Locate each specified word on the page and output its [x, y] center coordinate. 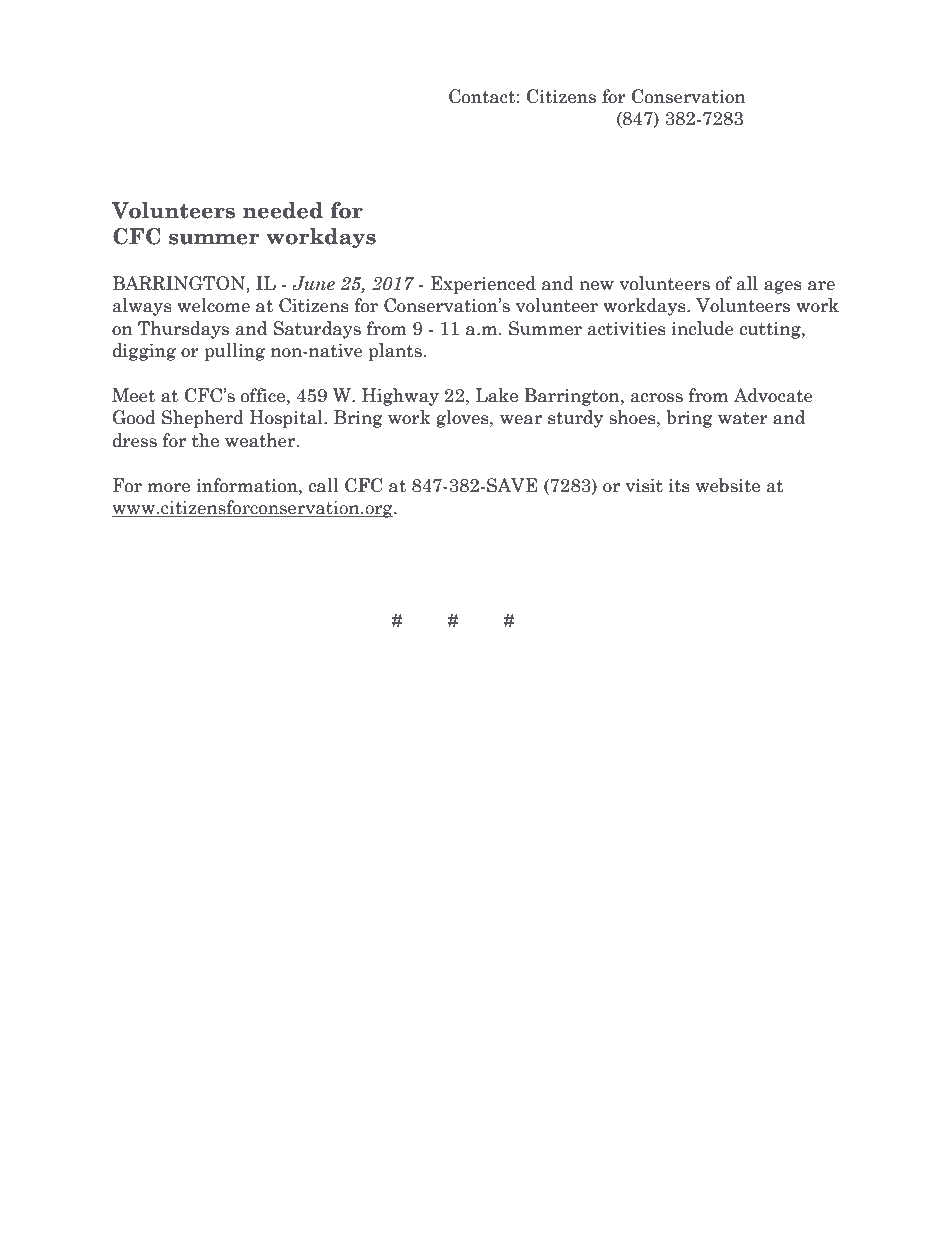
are [821, 286]
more [169, 488]
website [728, 485]
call [323, 485]
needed [283, 210]
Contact [483, 96]
